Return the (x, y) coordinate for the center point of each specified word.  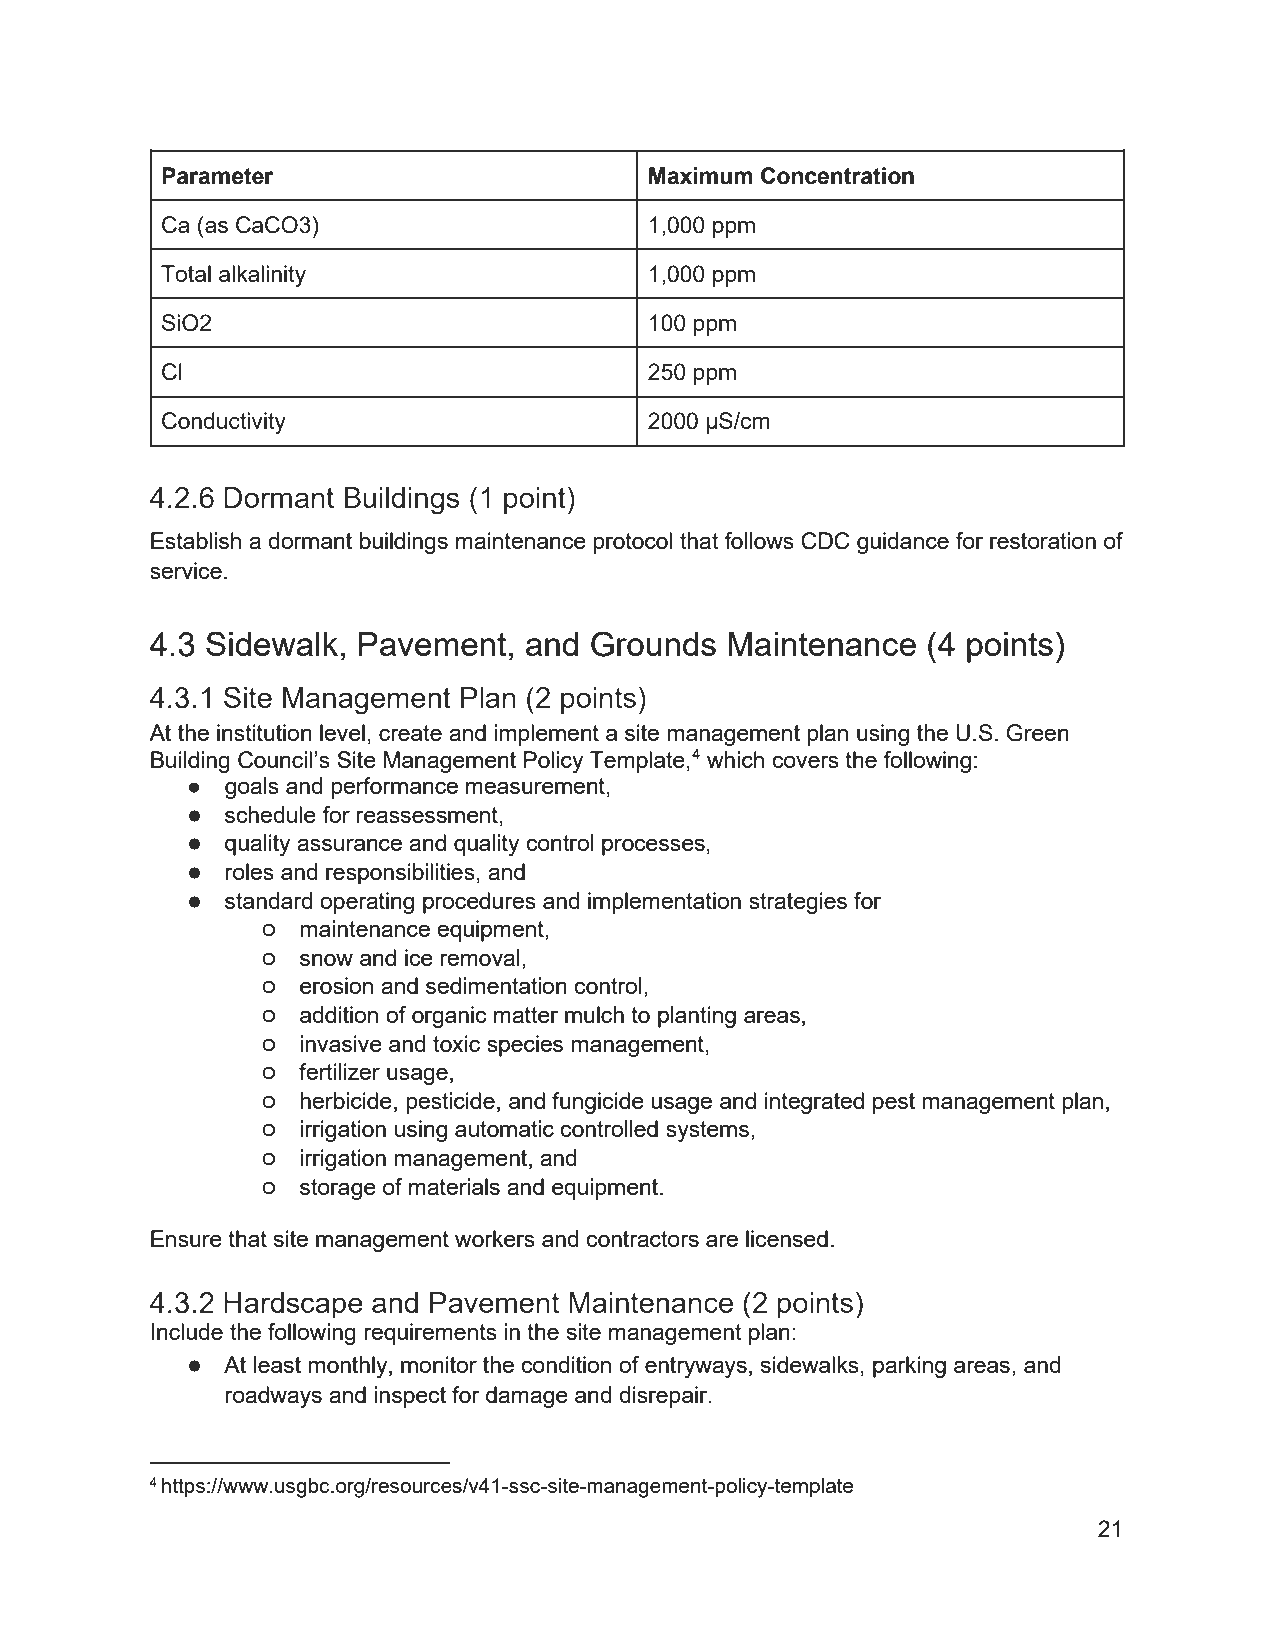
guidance (903, 543)
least (277, 1364)
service (186, 570)
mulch (594, 1014)
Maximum (701, 176)
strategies (798, 903)
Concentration (837, 176)
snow (326, 959)
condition (566, 1364)
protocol (632, 543)
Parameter (218, 176)
